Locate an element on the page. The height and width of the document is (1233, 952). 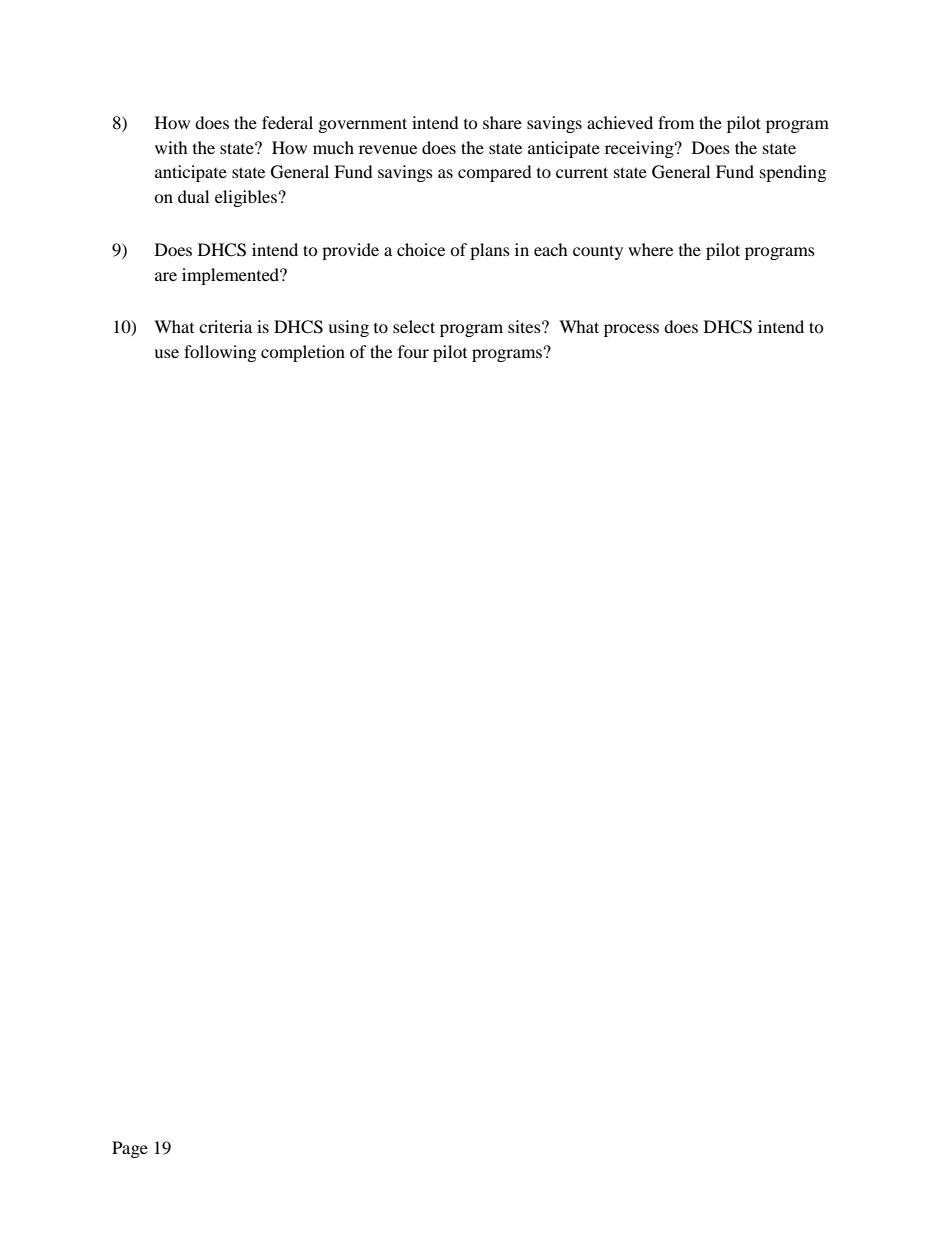
compared is located at coordinates (495, 173).
